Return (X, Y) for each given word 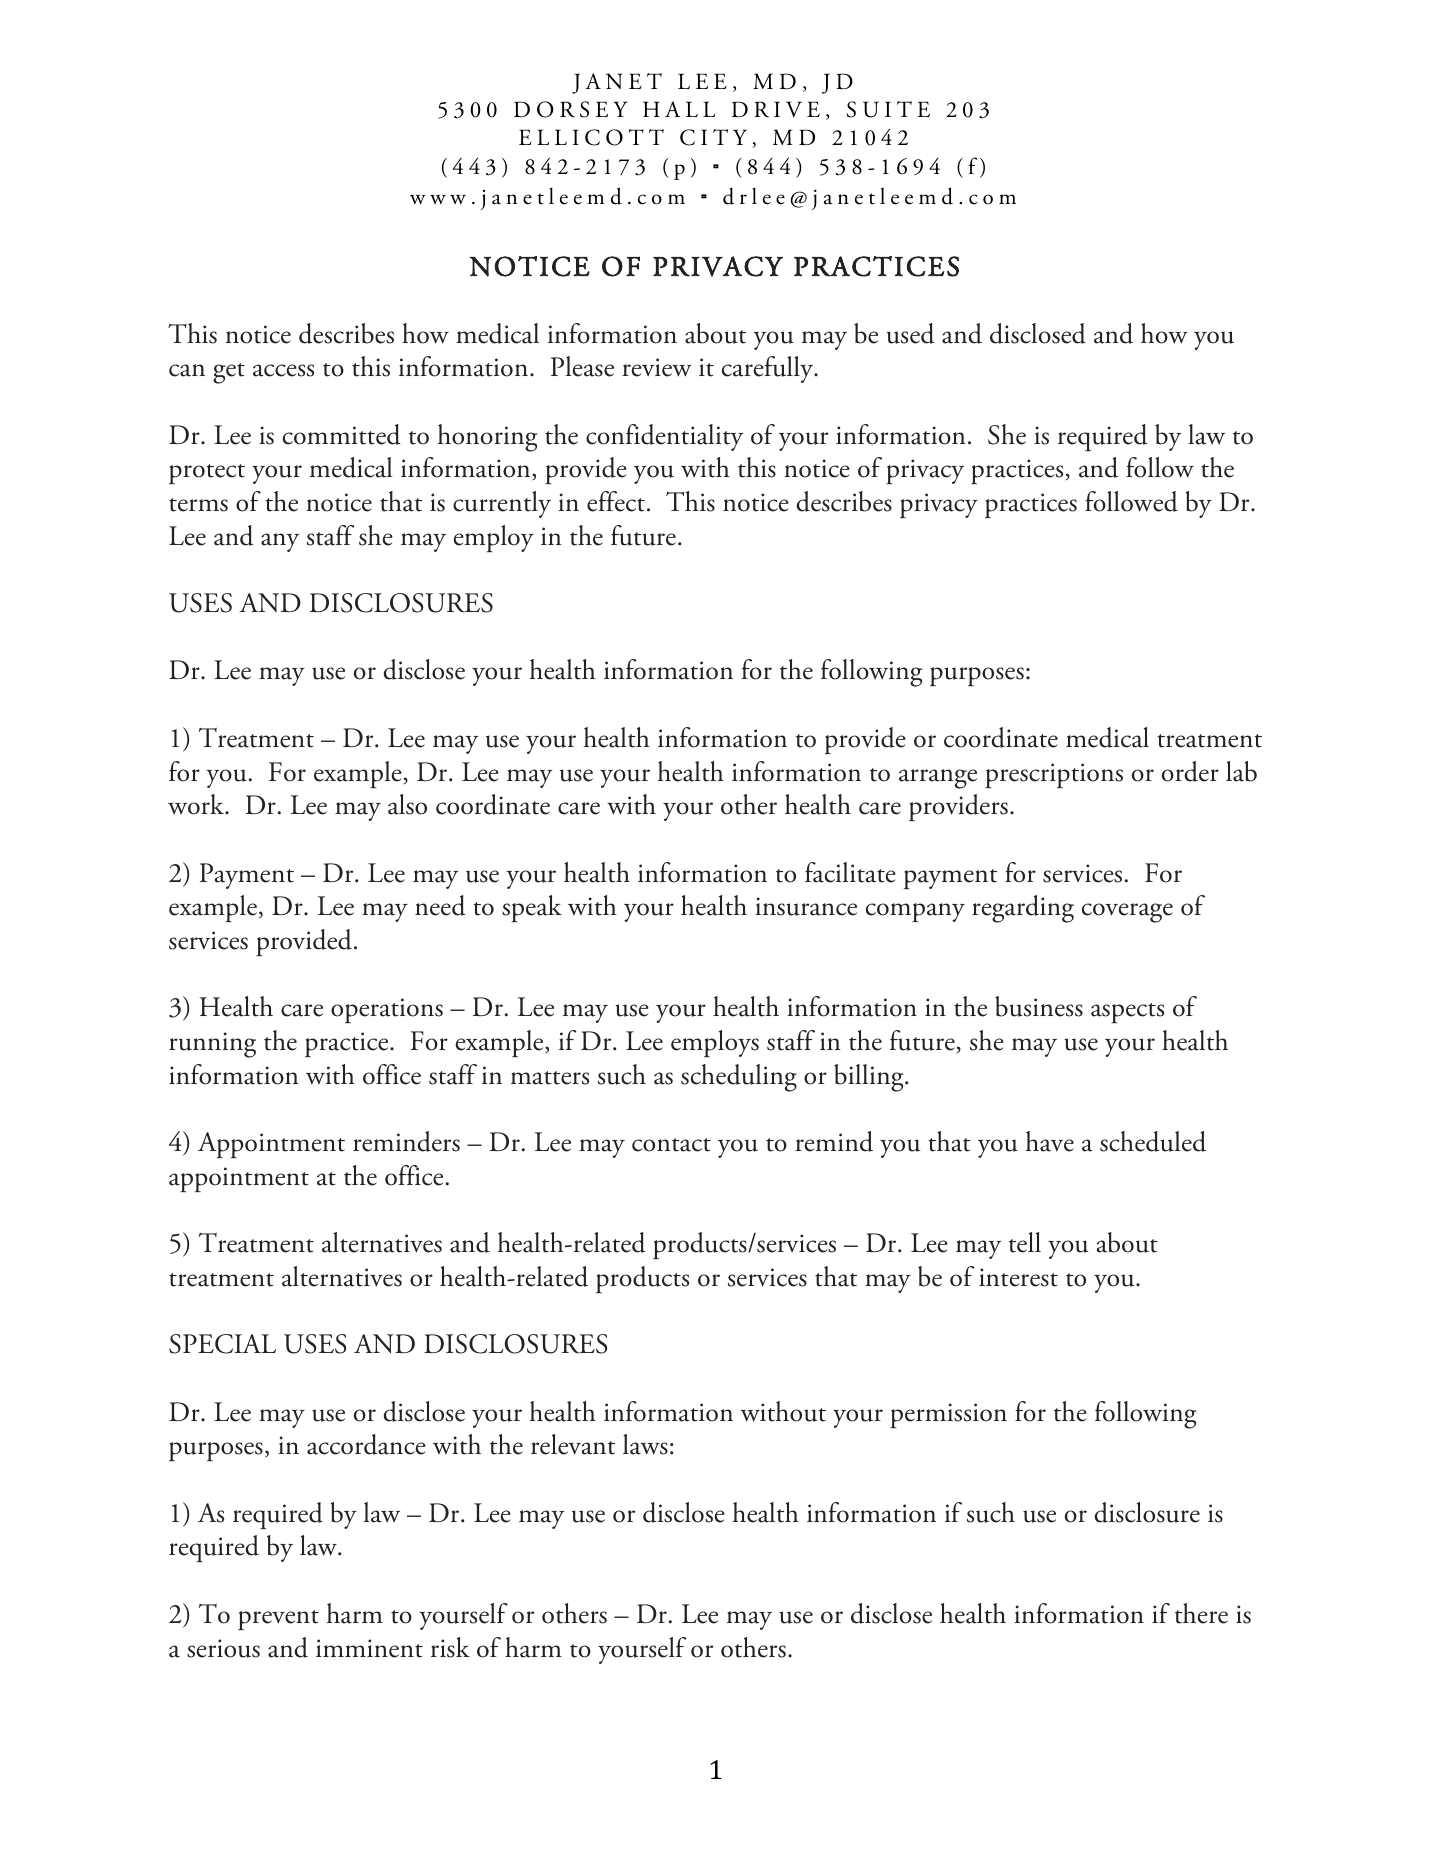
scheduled (1153, 1141)
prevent (278, 1620)
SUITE (888, 109)
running (212, 1045)
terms (198, 505)
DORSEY (570, 109)
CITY (713, 137)
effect (616, 501)
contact (671, 1145)
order (1190, 771)
